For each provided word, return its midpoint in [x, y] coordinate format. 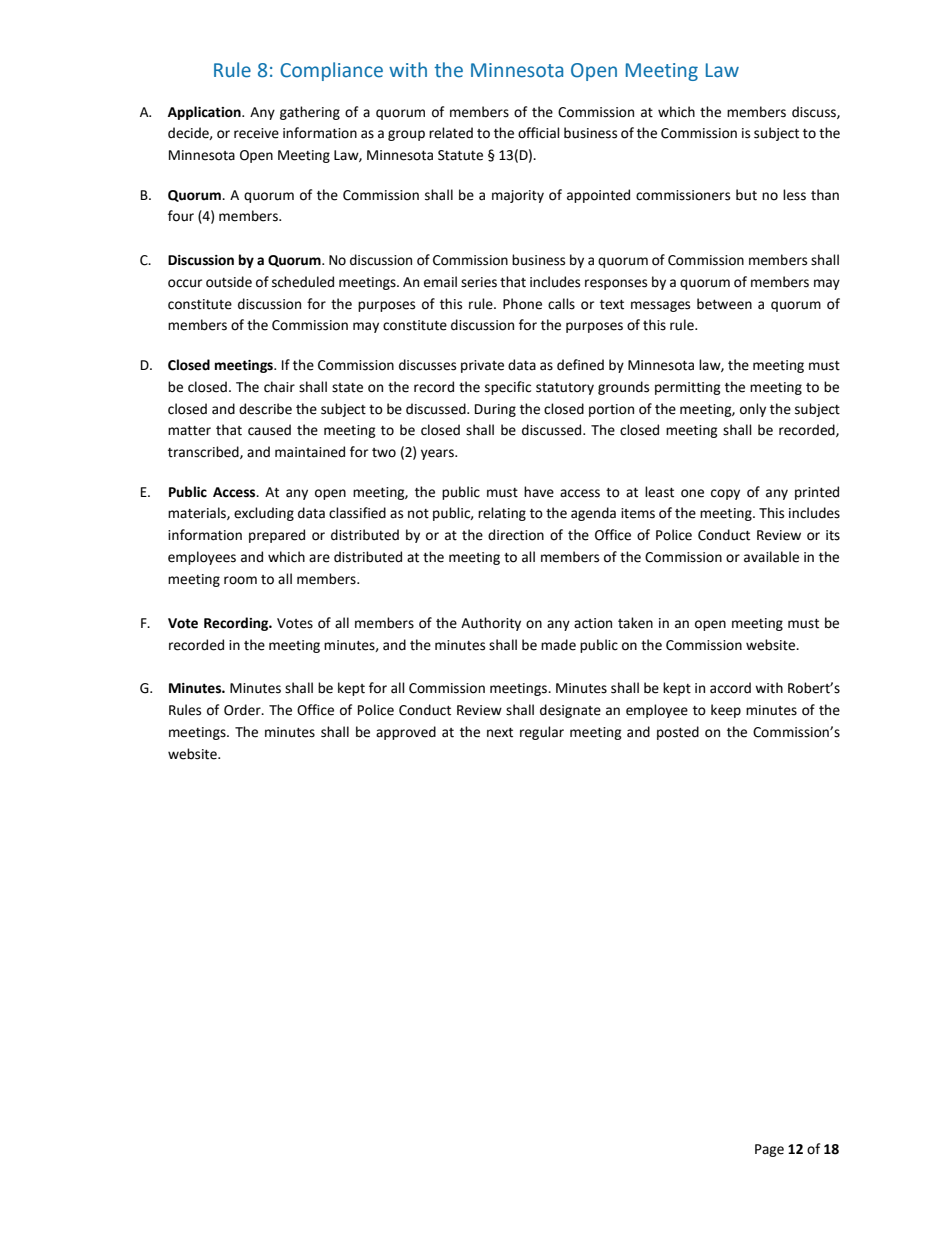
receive [256, 133]
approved [406, 733]
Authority [491, 624]
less [794, 195]
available [771, 557]
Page [769, 1150]
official [539, 133]
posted [678, 733]
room [240, 580]
